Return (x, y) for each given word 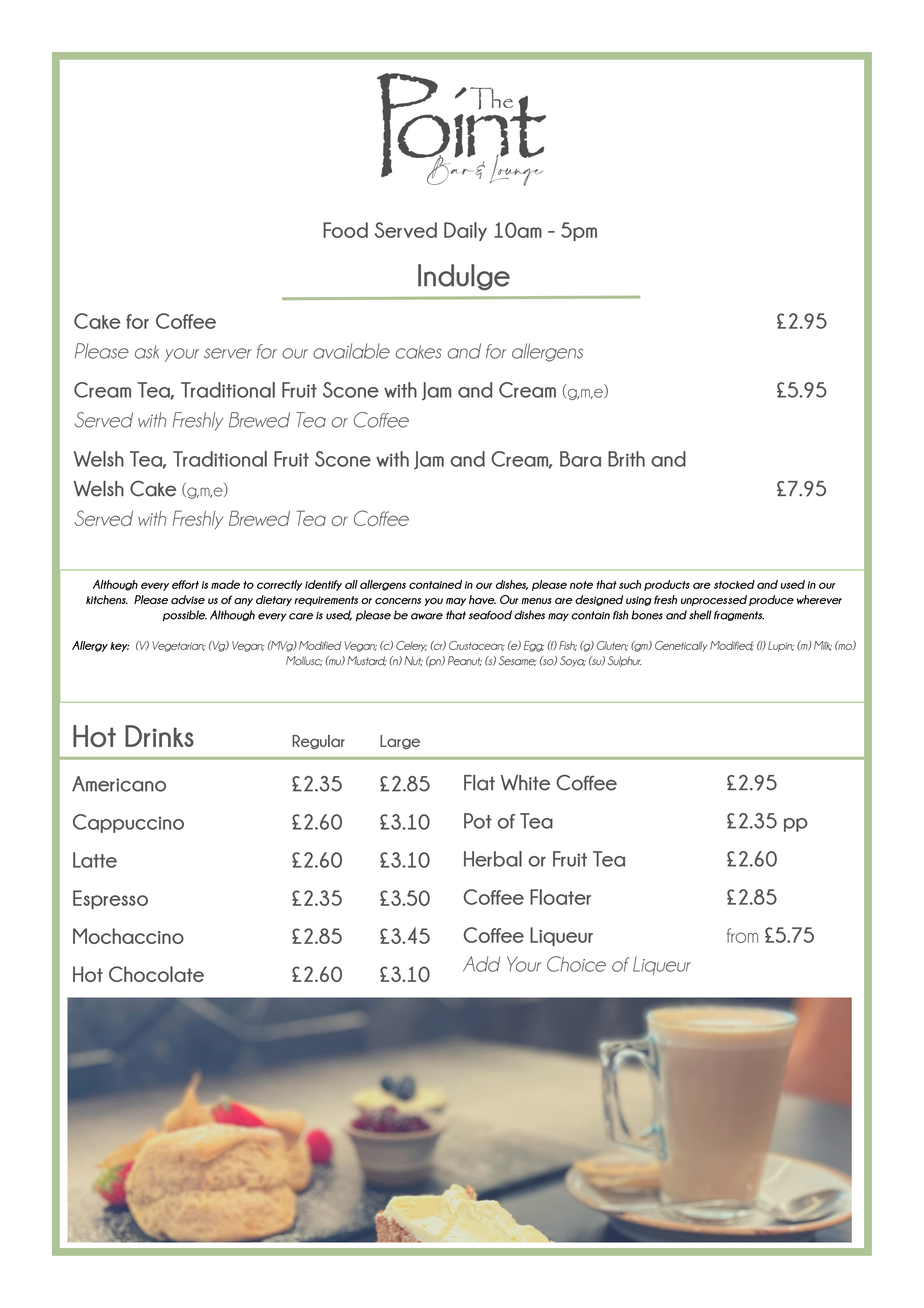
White (525, 783)
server (228, 353)
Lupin (781, 646)
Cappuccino (128, 823)
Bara (580, 459)
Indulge (464, 277)
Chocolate (156, 974)
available (351, 351)
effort (185, 584)
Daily (465, 231)
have (482, 600)
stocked (734, 584)
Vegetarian (179, 646)
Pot (478, 821)
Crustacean (477, 646)
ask (147, 352)
